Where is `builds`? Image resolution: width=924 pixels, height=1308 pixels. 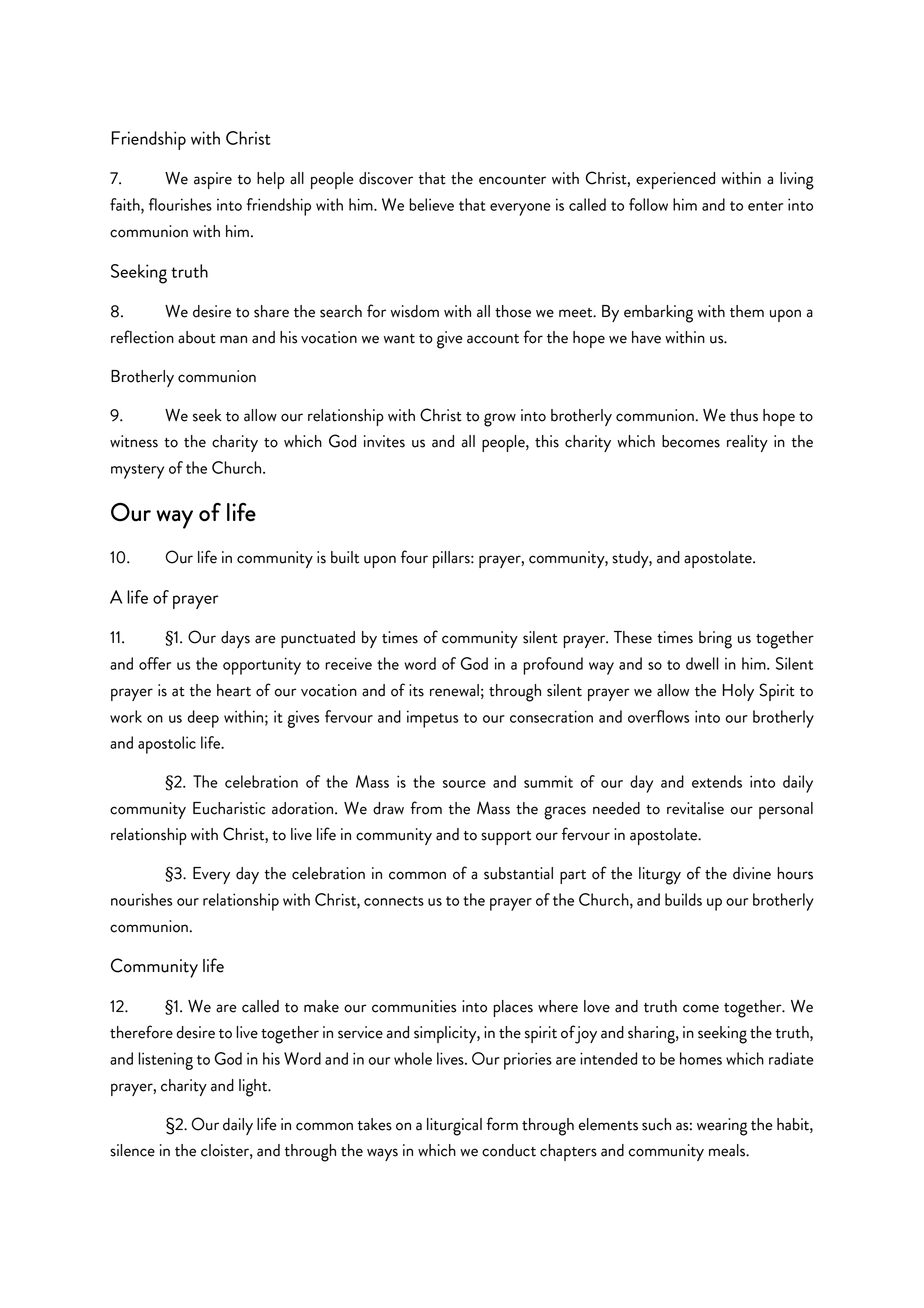
builds is located at coordinates (683, 899).
